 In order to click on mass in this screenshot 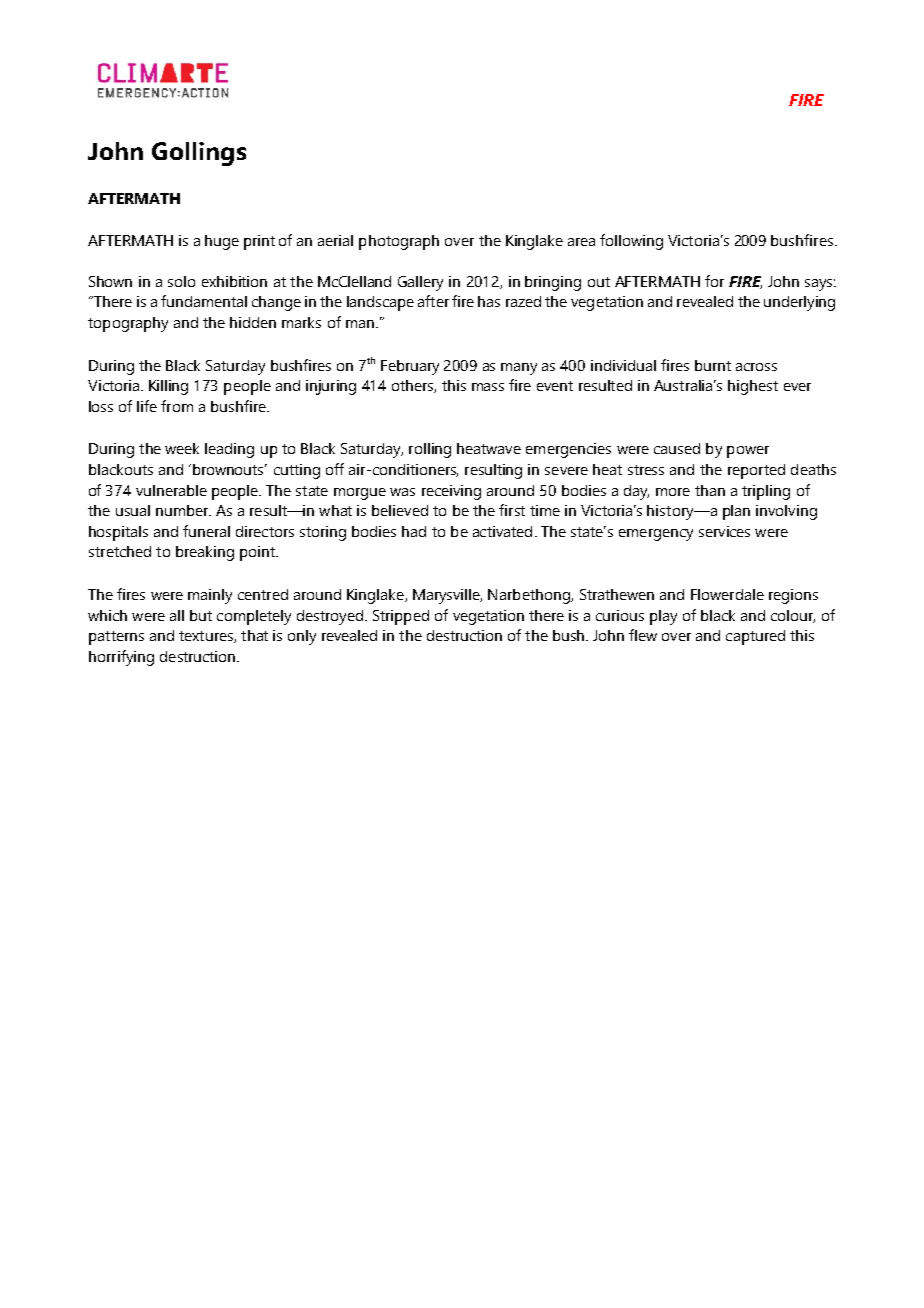, I will do `click(488, 387)`.
